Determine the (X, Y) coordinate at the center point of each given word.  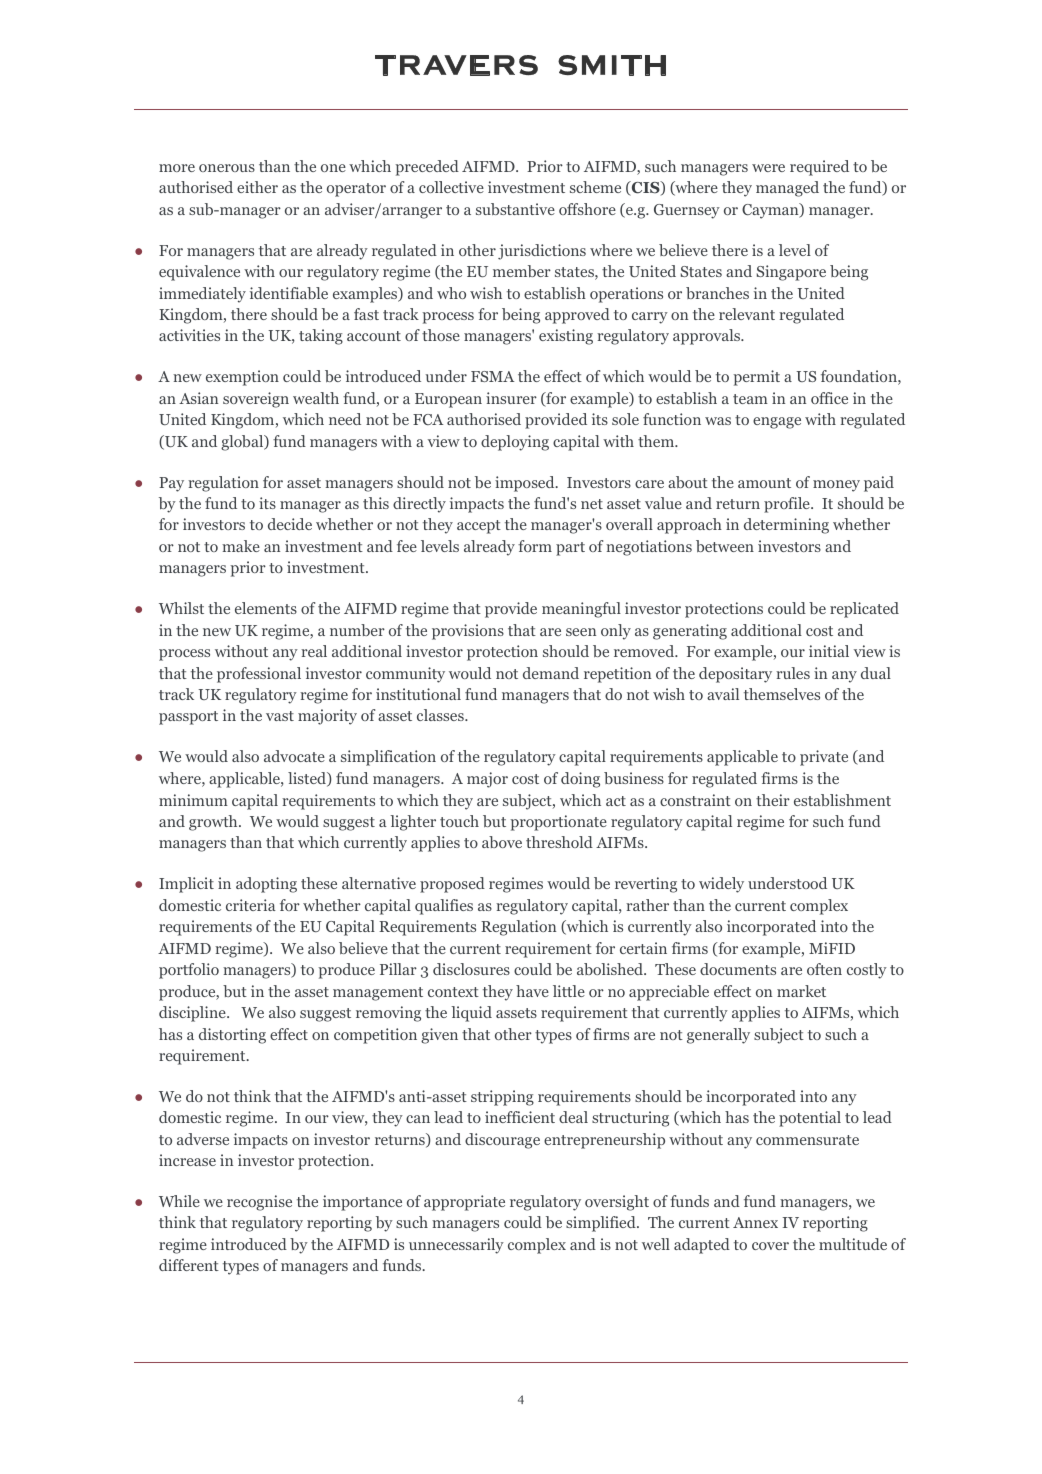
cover (770, 1246)
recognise (259, 1203)
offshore (587, 209)
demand (551, 673)
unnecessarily (456, 1246)
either (257, 187)
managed (787, 189)
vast (280, 716)
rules (793, 673)
